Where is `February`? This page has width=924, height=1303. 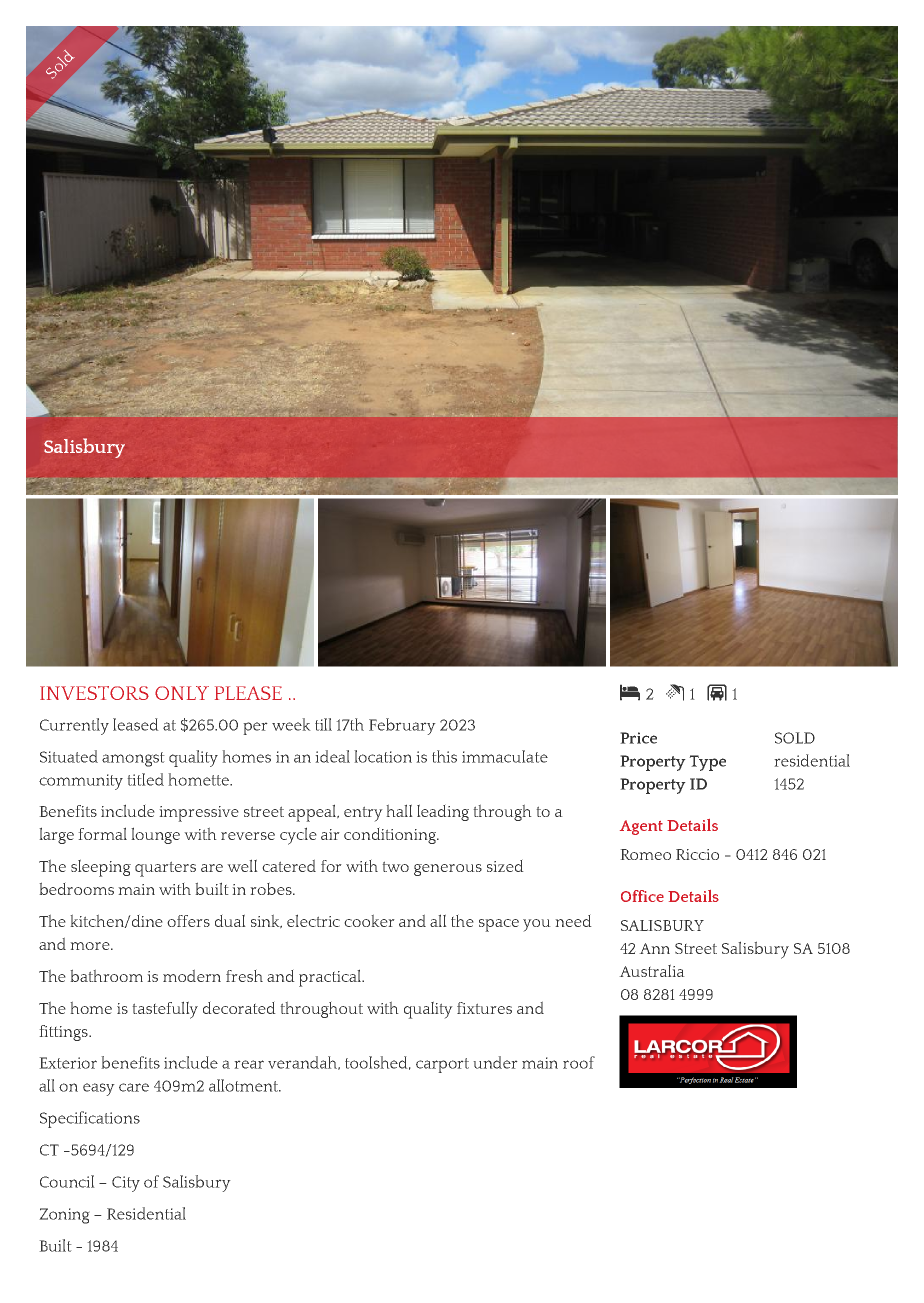
February is located at coordinates (402, 726).
